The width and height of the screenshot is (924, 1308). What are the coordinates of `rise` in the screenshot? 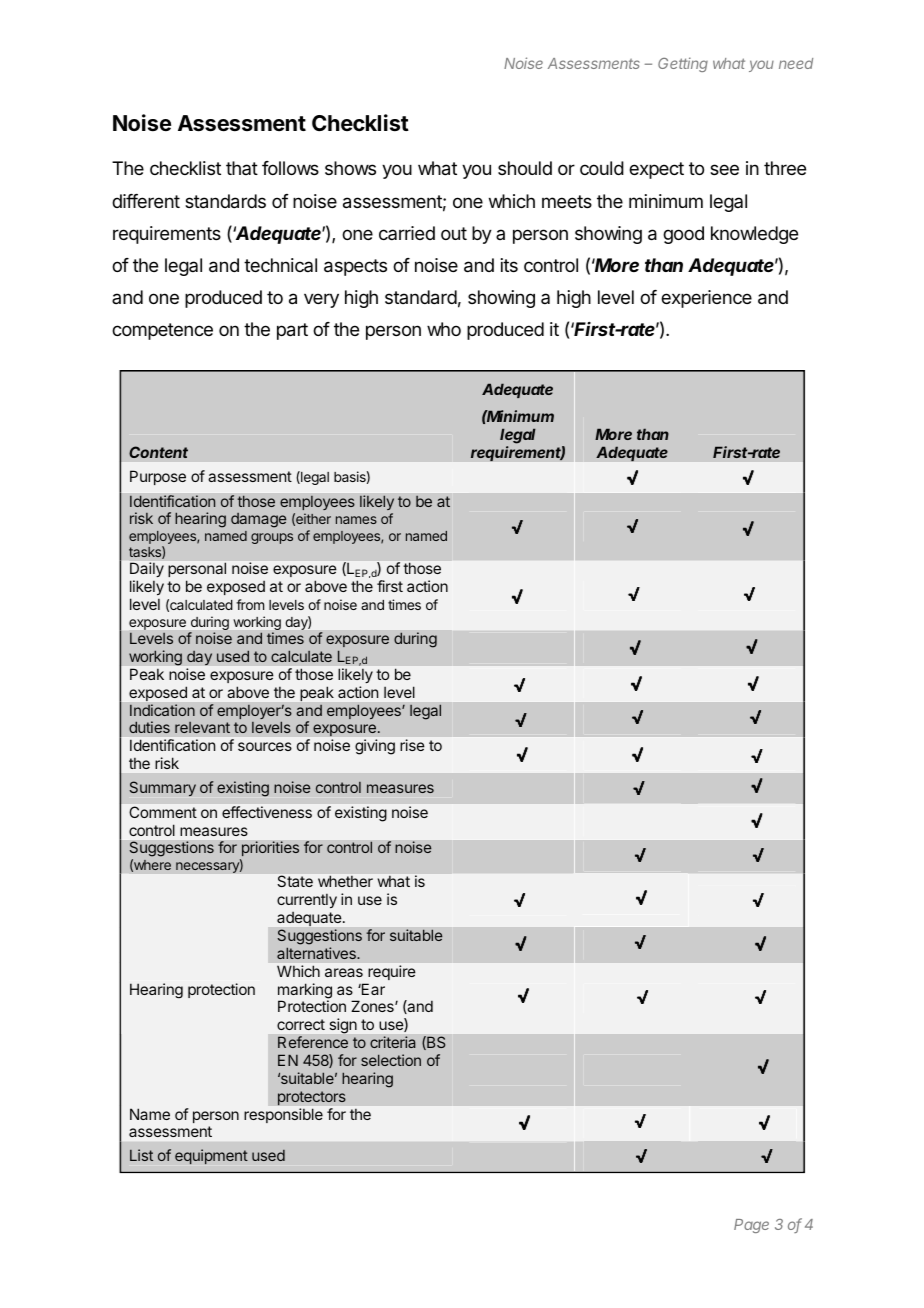 It's located at (412, 745).
